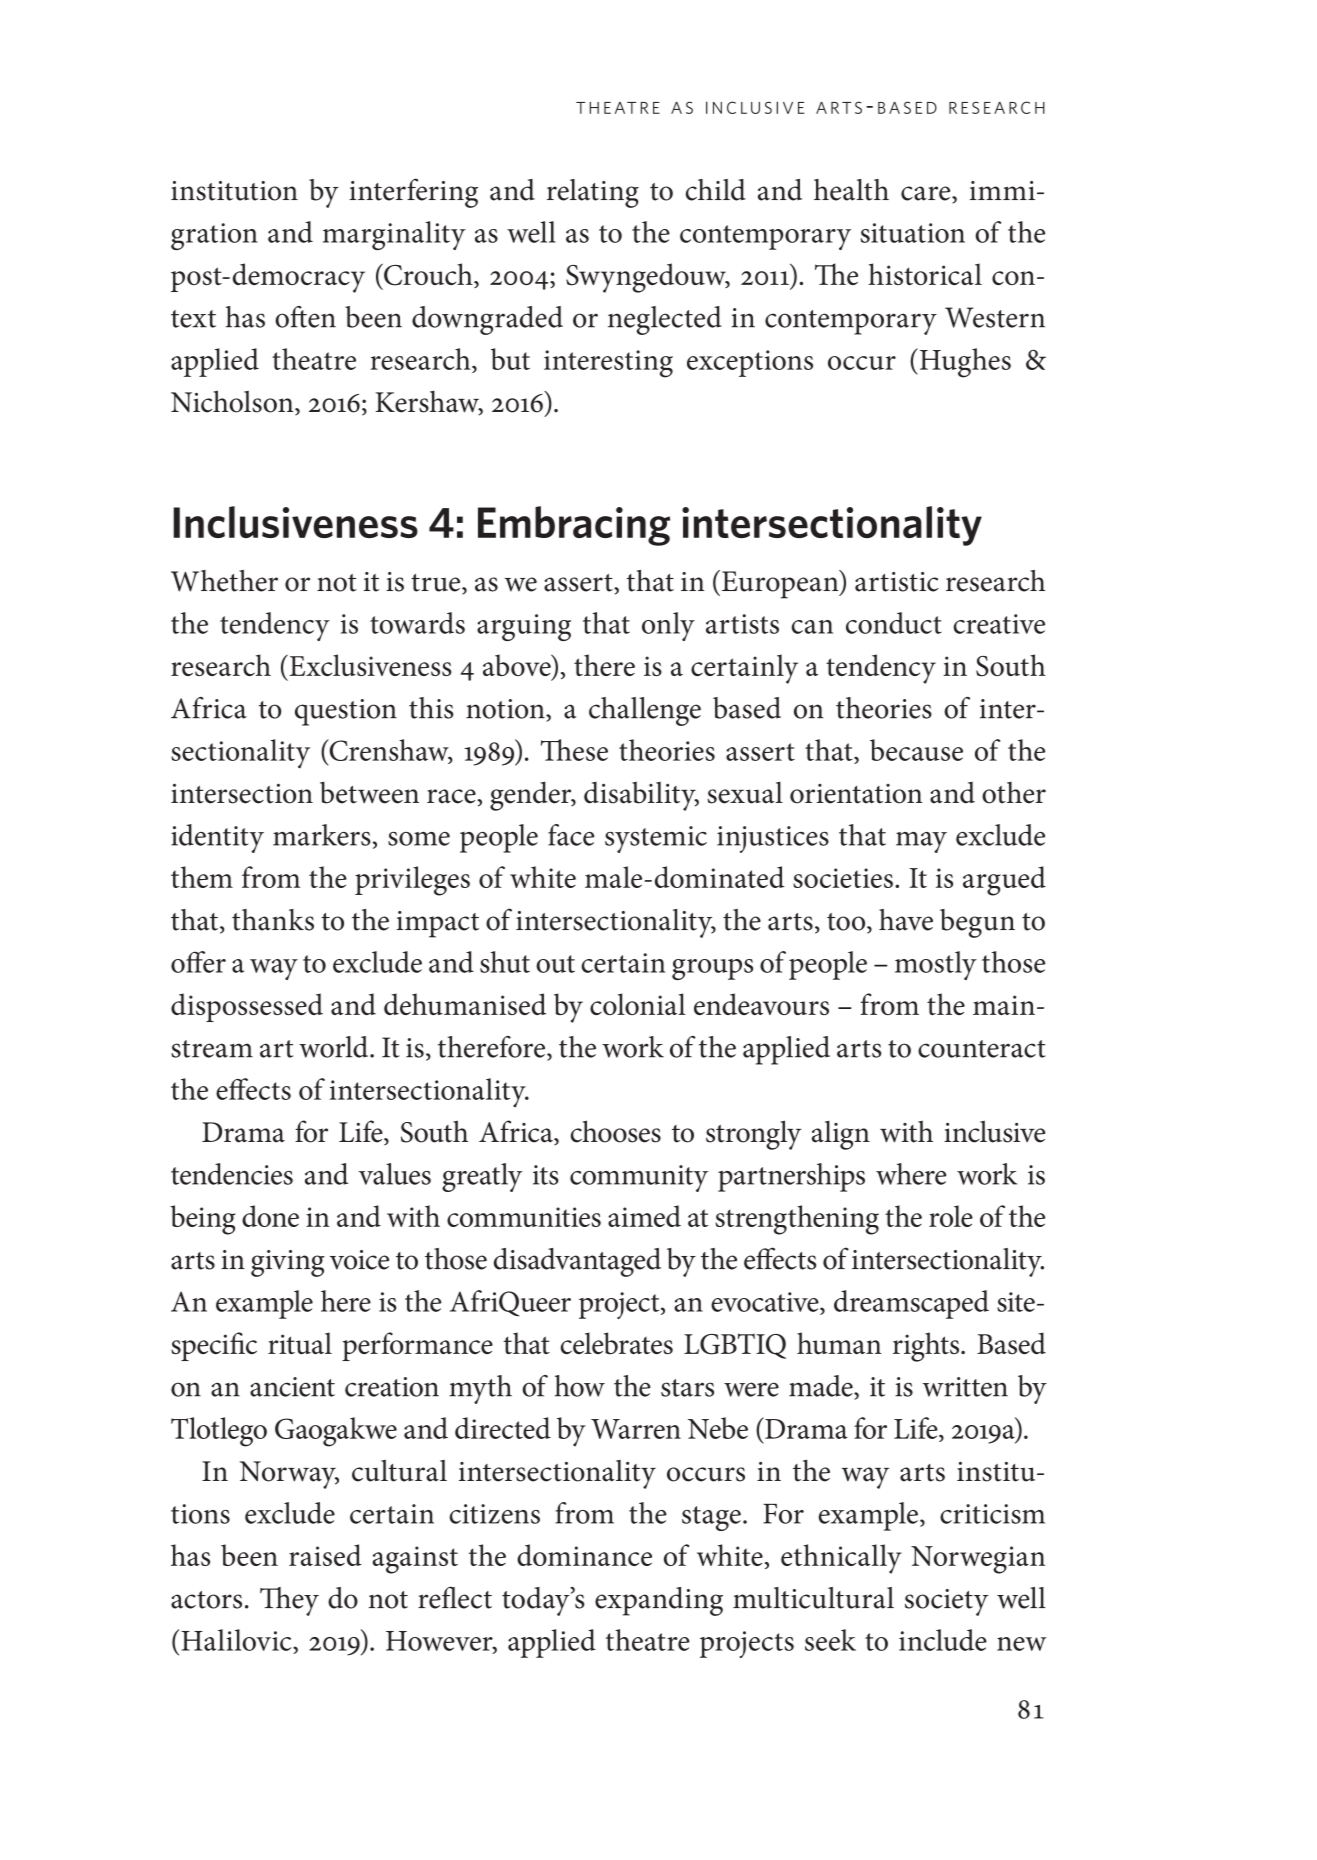 The width and height of the screenshot is (1317, 1860). I want to click on situation, so click(913, 233).
